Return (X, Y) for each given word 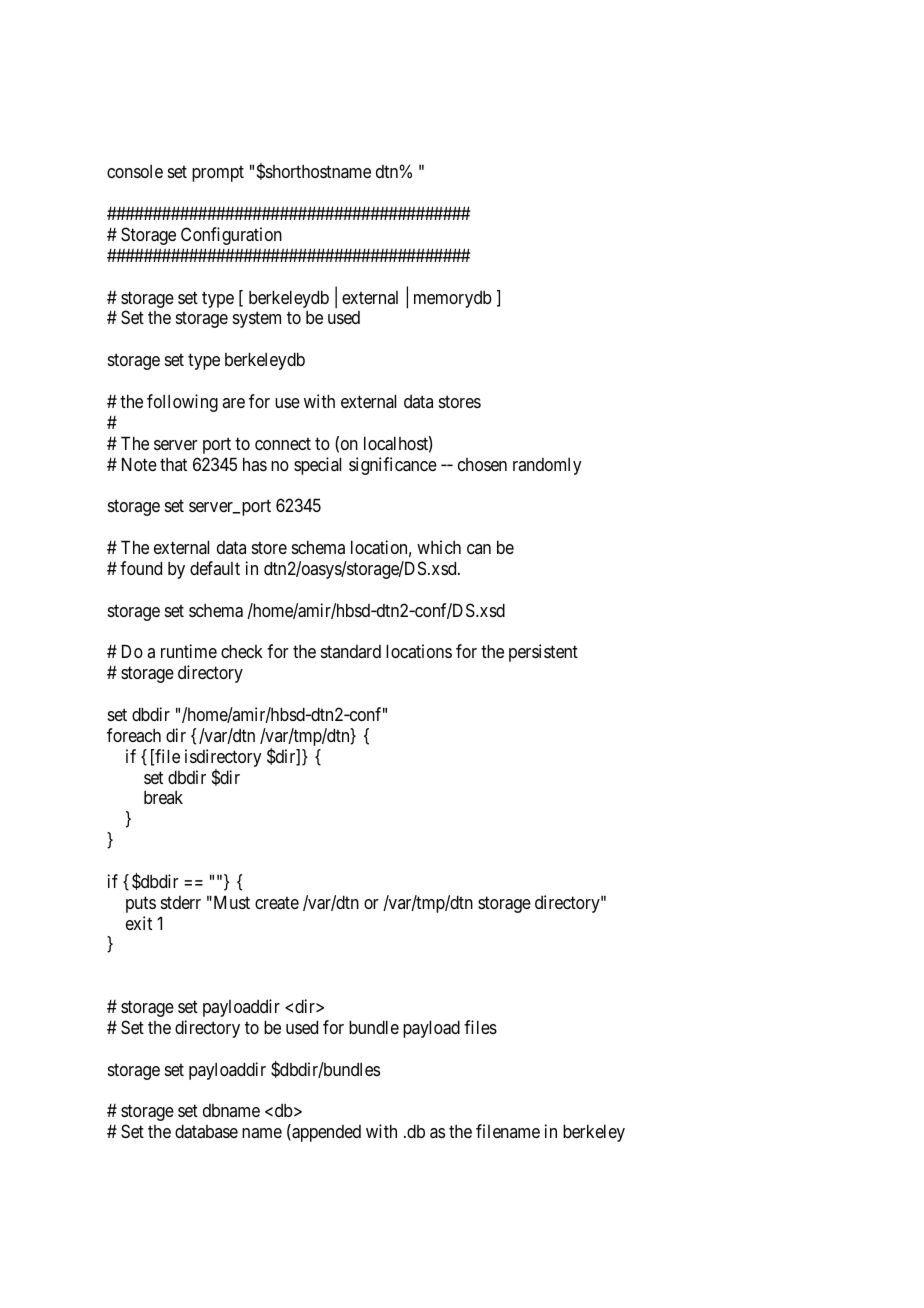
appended (325, 1133)
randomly (547, 466)
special (317, 466)
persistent (543, 653)
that (173, 464)
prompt (218, 174)
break (163, 797)
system (257, 320)
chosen (482, 464)
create (277, 903)
